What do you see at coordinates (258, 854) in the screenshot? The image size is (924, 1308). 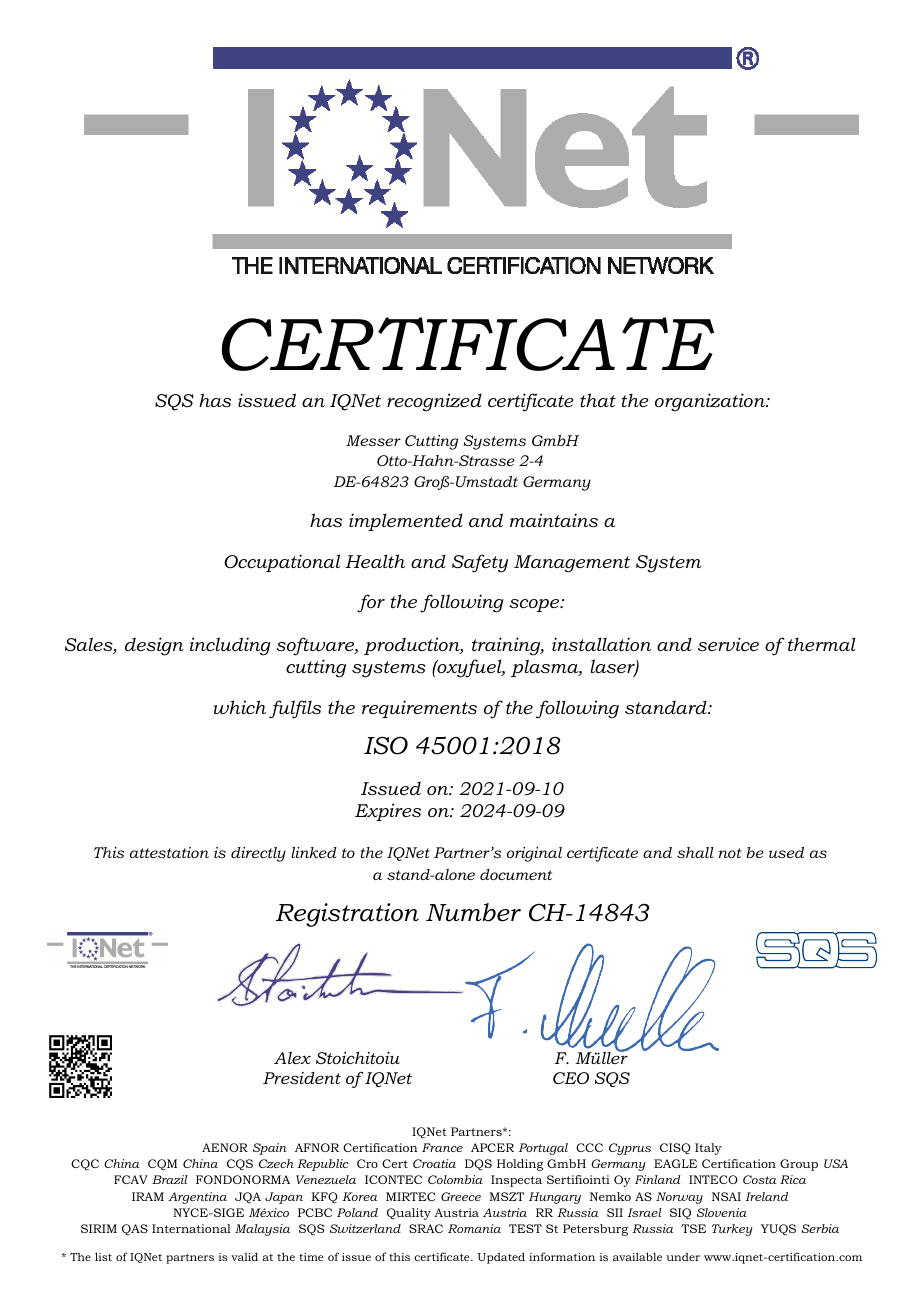 I see `directly` at bounding box center [258, 854].
